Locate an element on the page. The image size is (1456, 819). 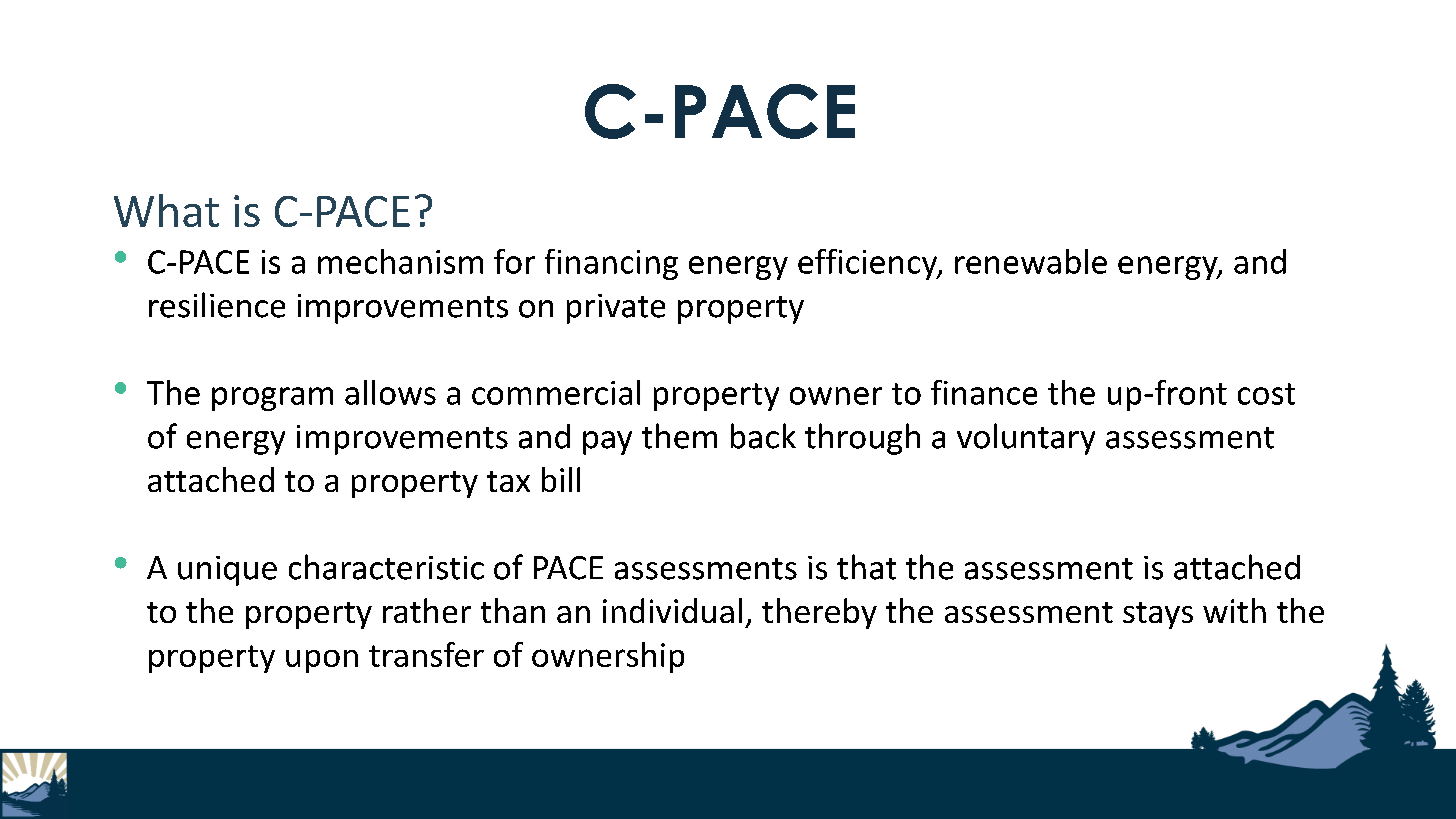
renewable is located at coordinates (1031, 261).
